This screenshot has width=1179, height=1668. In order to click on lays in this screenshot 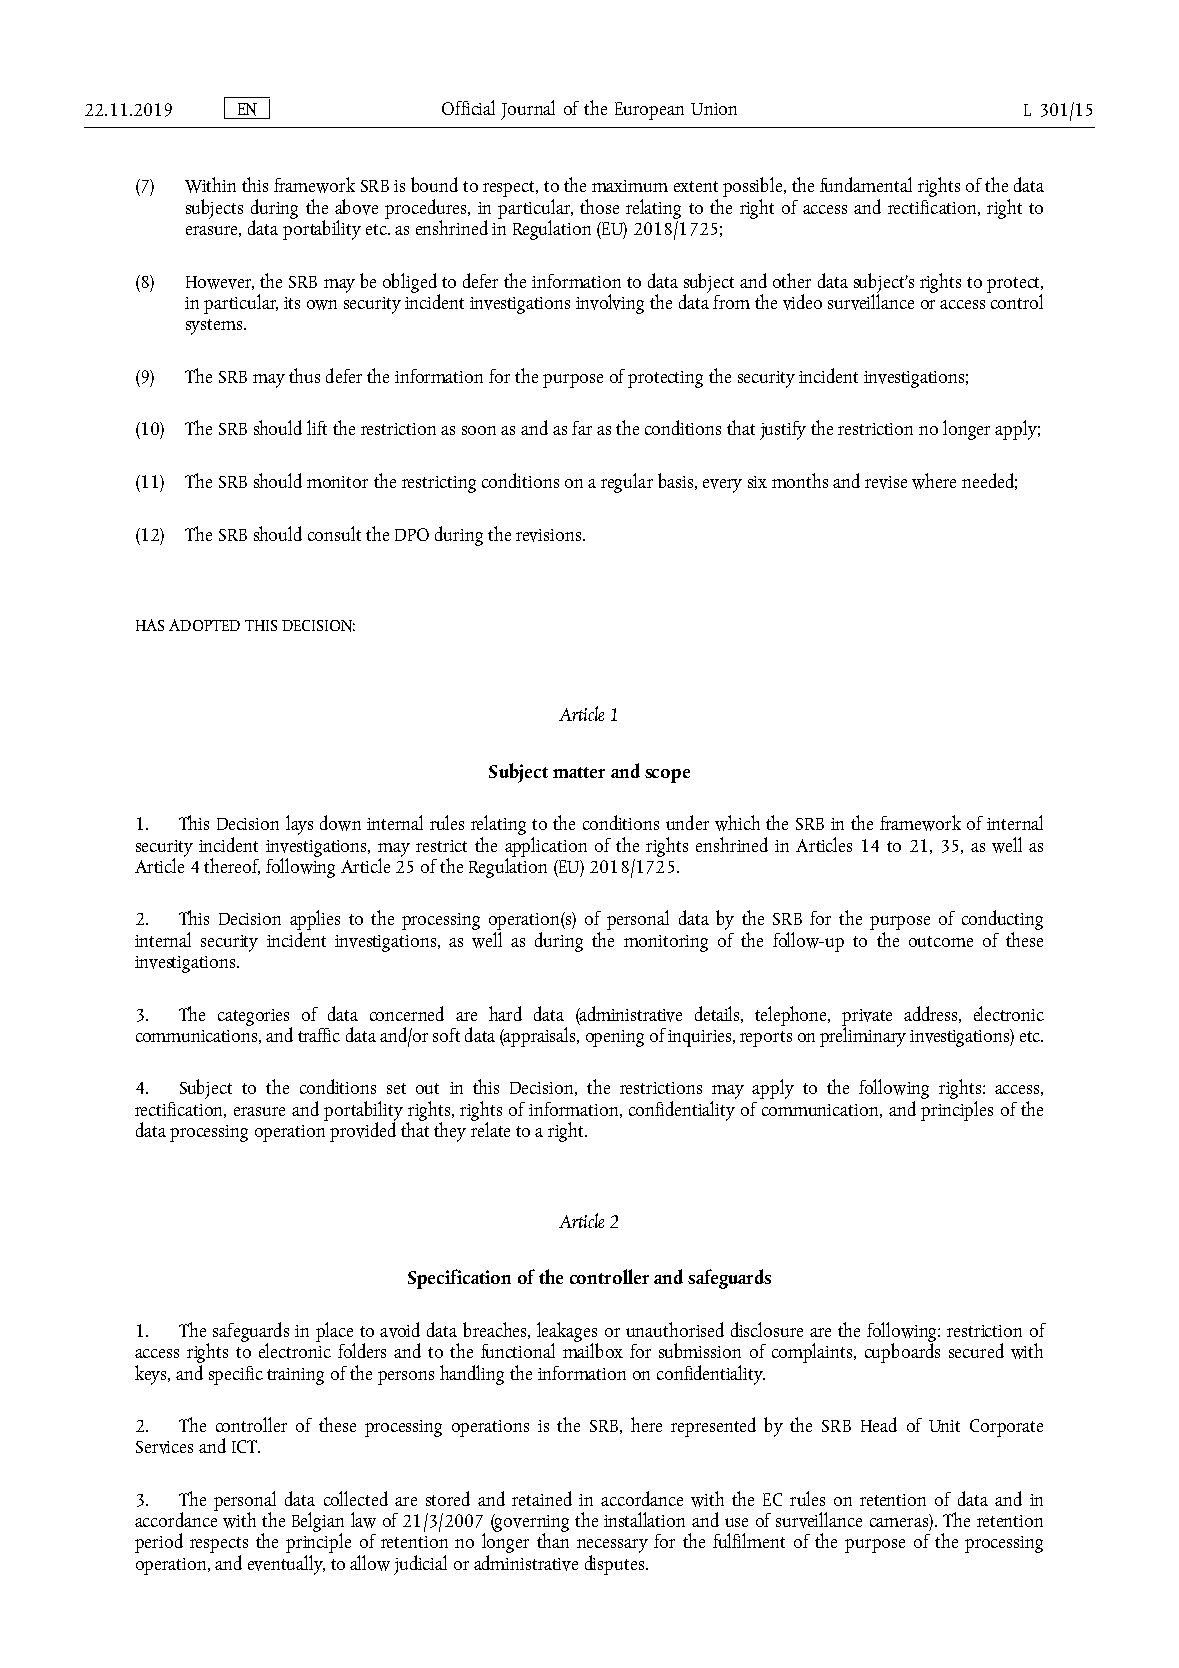, I will do `click(299, 825)`.
